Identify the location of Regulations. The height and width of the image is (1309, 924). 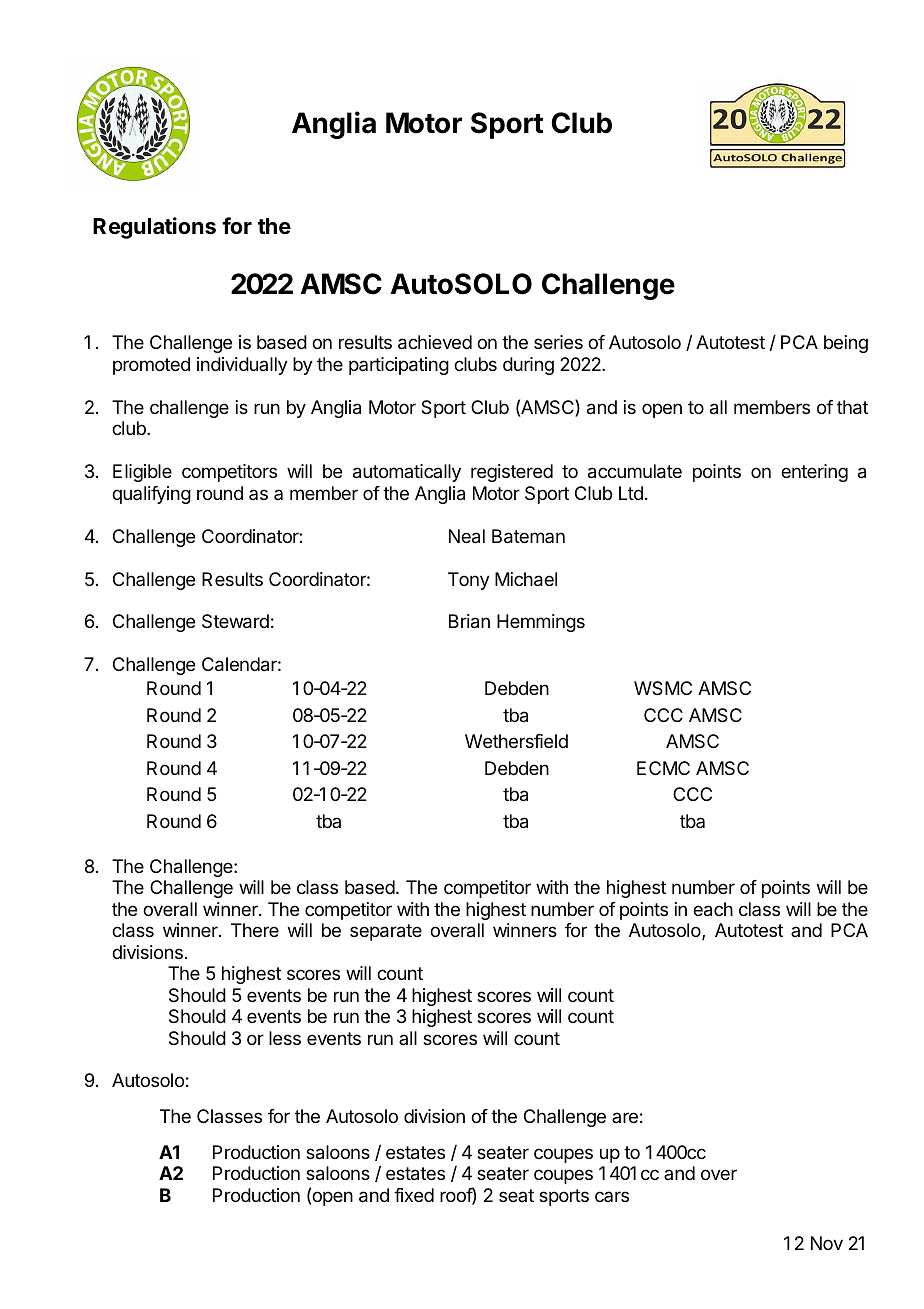
(154, 228).
